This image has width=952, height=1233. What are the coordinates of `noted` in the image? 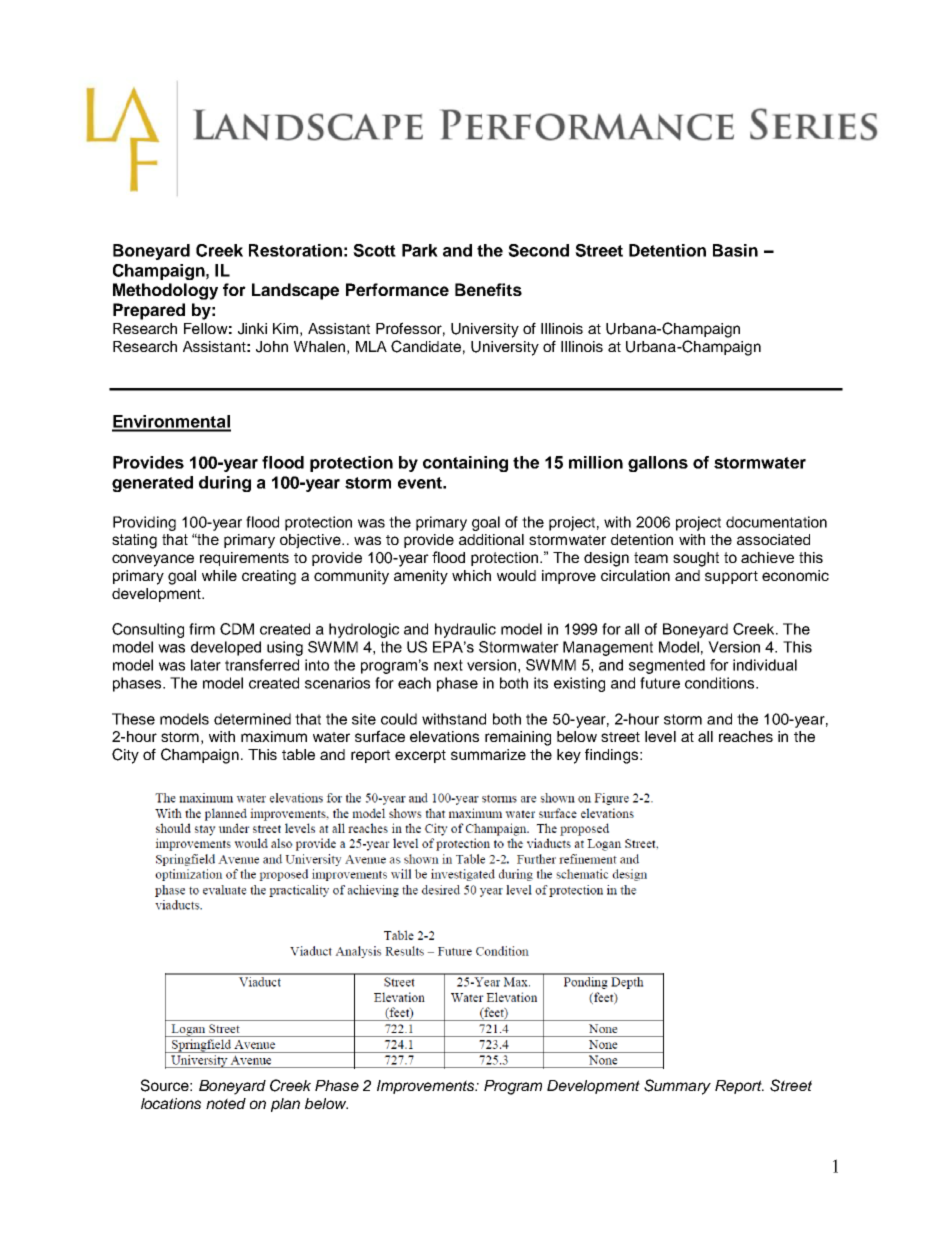 It's located at (226, 1103).
